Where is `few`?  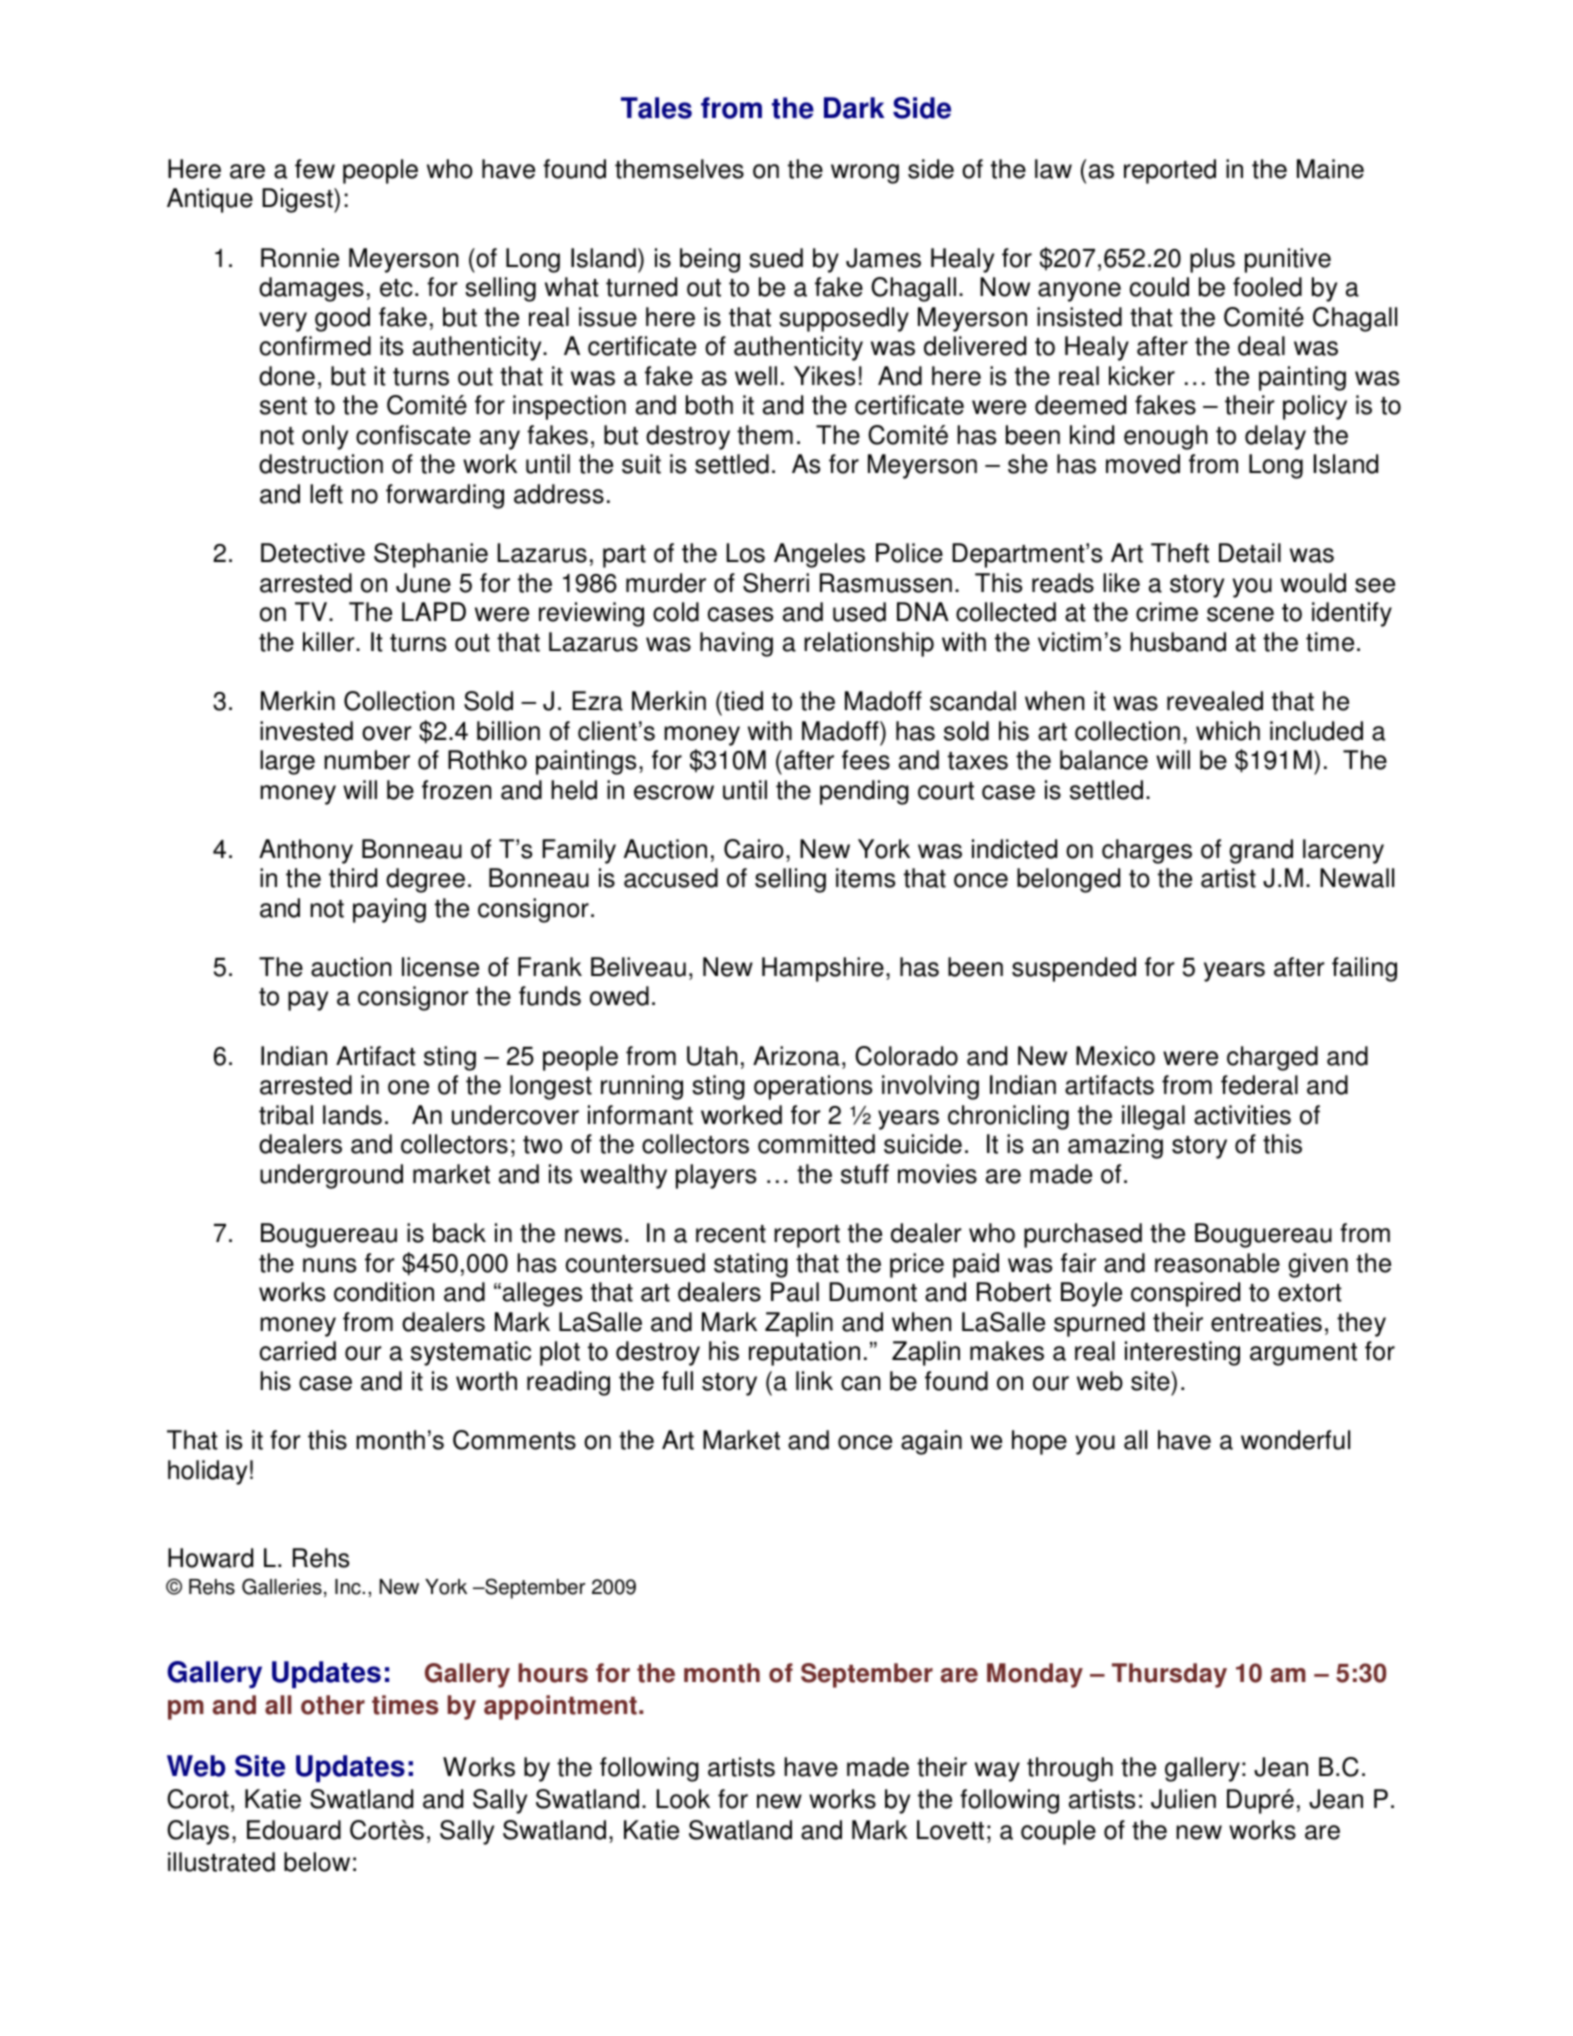
few is located at coordinates (315, 169).
